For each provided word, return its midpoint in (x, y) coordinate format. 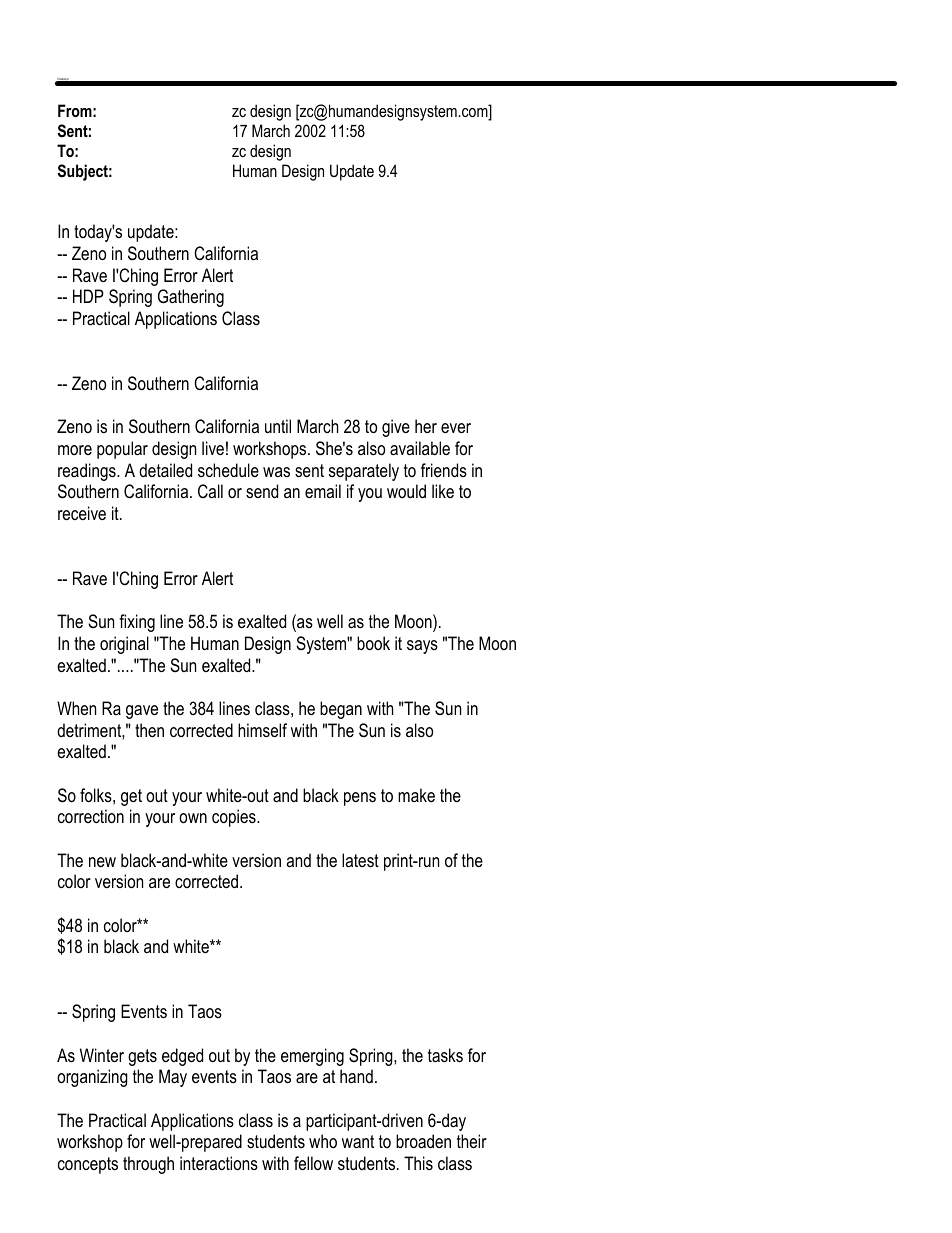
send (262, 491)
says (422, 647)
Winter (102, 1055)
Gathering (191, 298)
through (148, 1165)
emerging (312, 1057)
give (396, 428)
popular (122, 450)
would (406, 491)
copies (235, 818)
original (124, 645)
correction (91, 816)
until (278, 426)
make (416, 795)
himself (262, 730)
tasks (445, 1055)
